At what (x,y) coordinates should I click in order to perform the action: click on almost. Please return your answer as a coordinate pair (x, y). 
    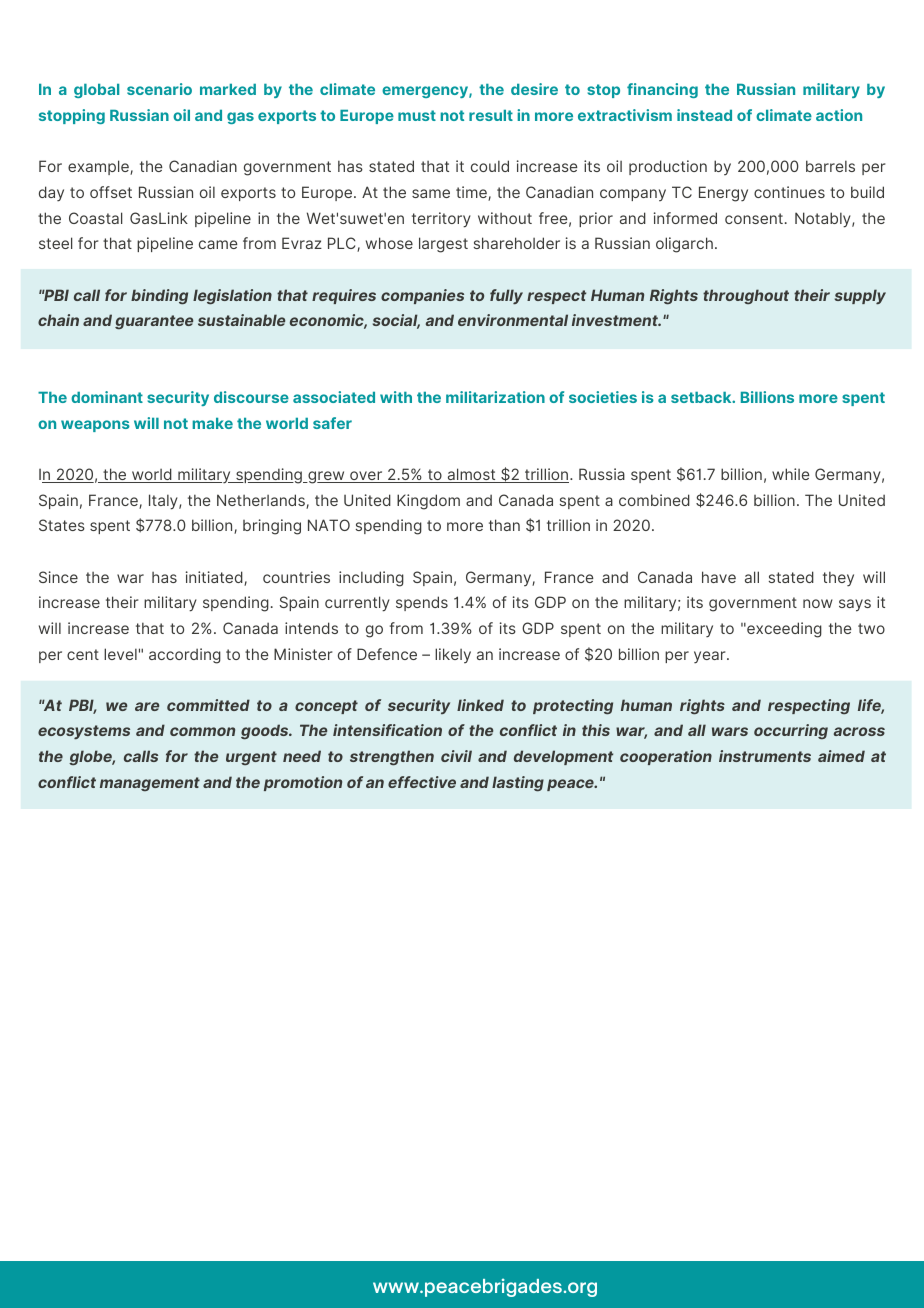
    Looking at the image, I should click on (471, 475).
